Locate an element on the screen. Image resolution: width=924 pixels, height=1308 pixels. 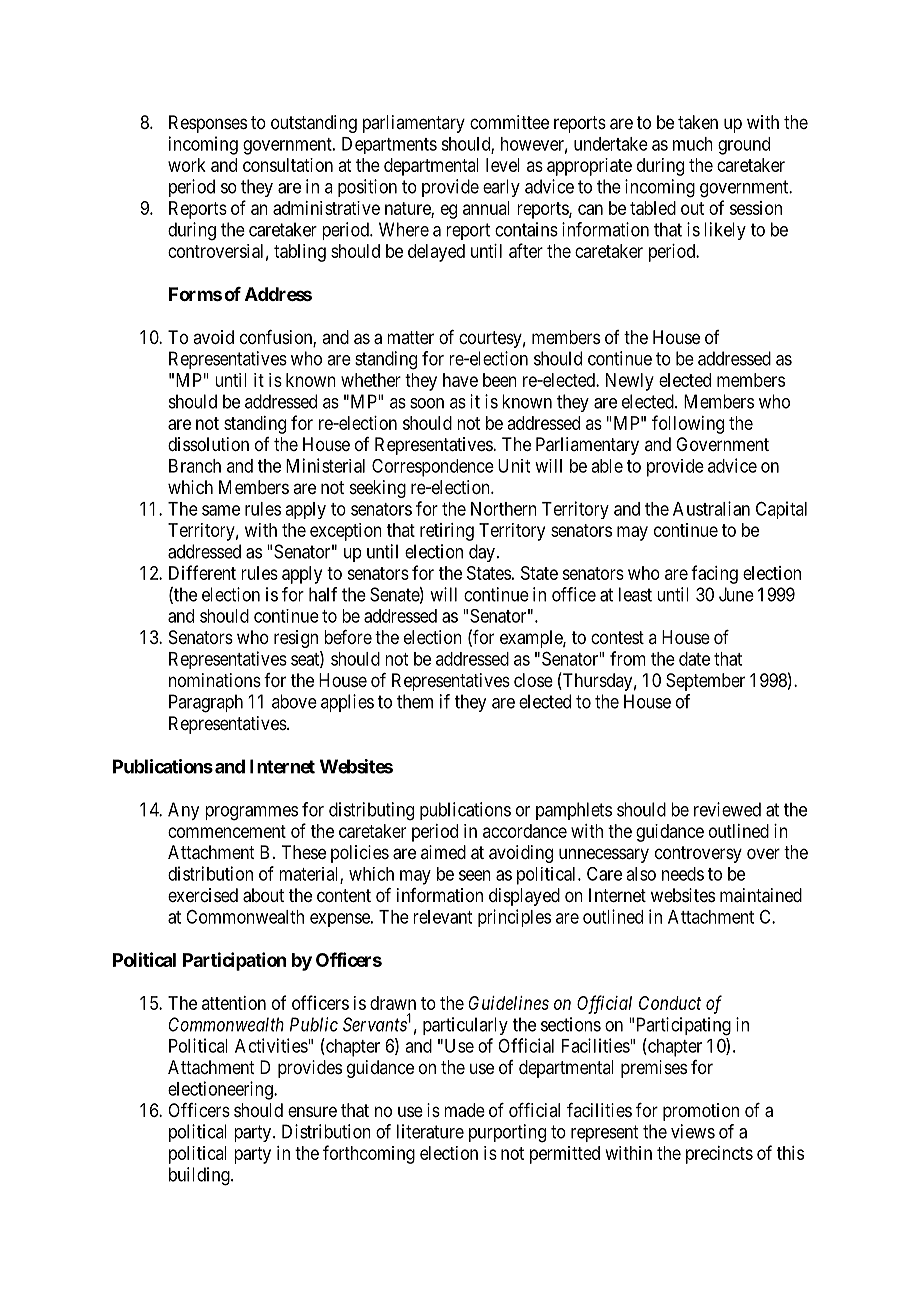
following is located at coordinates (688, 424).
